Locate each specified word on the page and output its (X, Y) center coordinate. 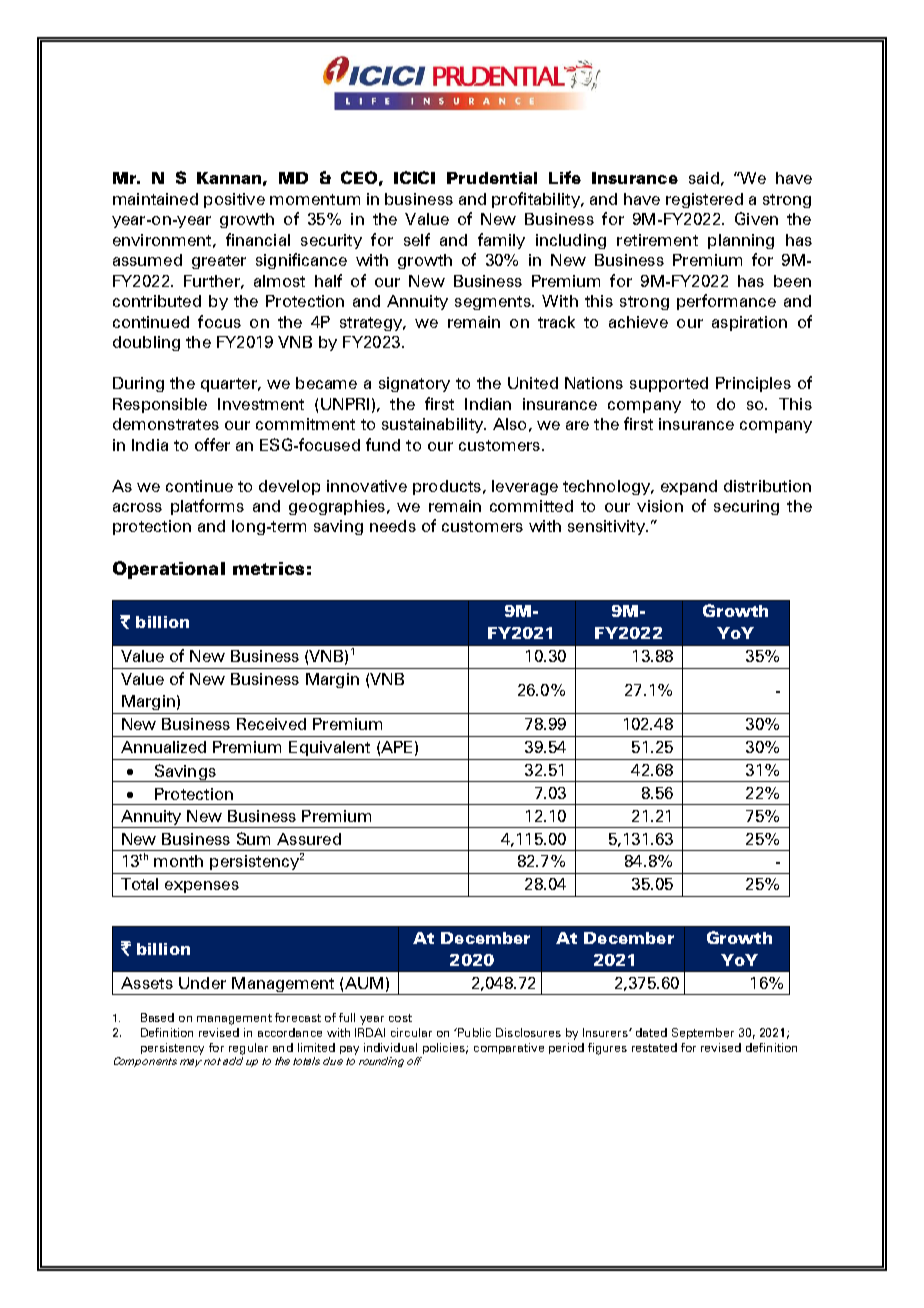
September (703, 1033)
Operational (169, 570)
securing (746, 507)
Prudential (492, 178)
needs (393, 526)
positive (234, 200)
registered (704, 200)
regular (248, 1049)
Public (473, 1032)
